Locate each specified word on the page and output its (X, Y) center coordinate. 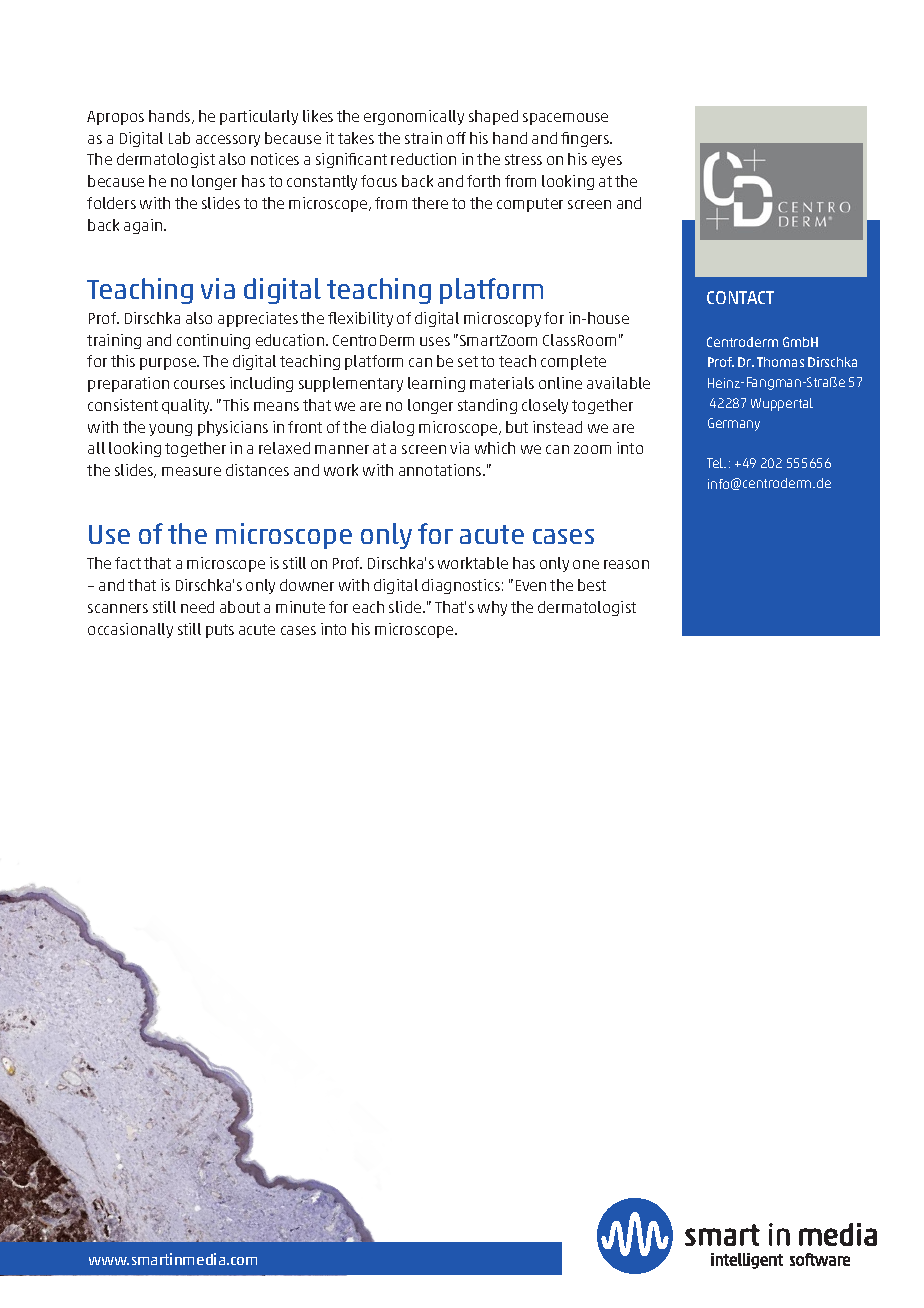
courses (199, 384)
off (456, 138)
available (618, 383)
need (197, 607)
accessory (228, 141)
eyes (607, 162)
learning (436, 384)
